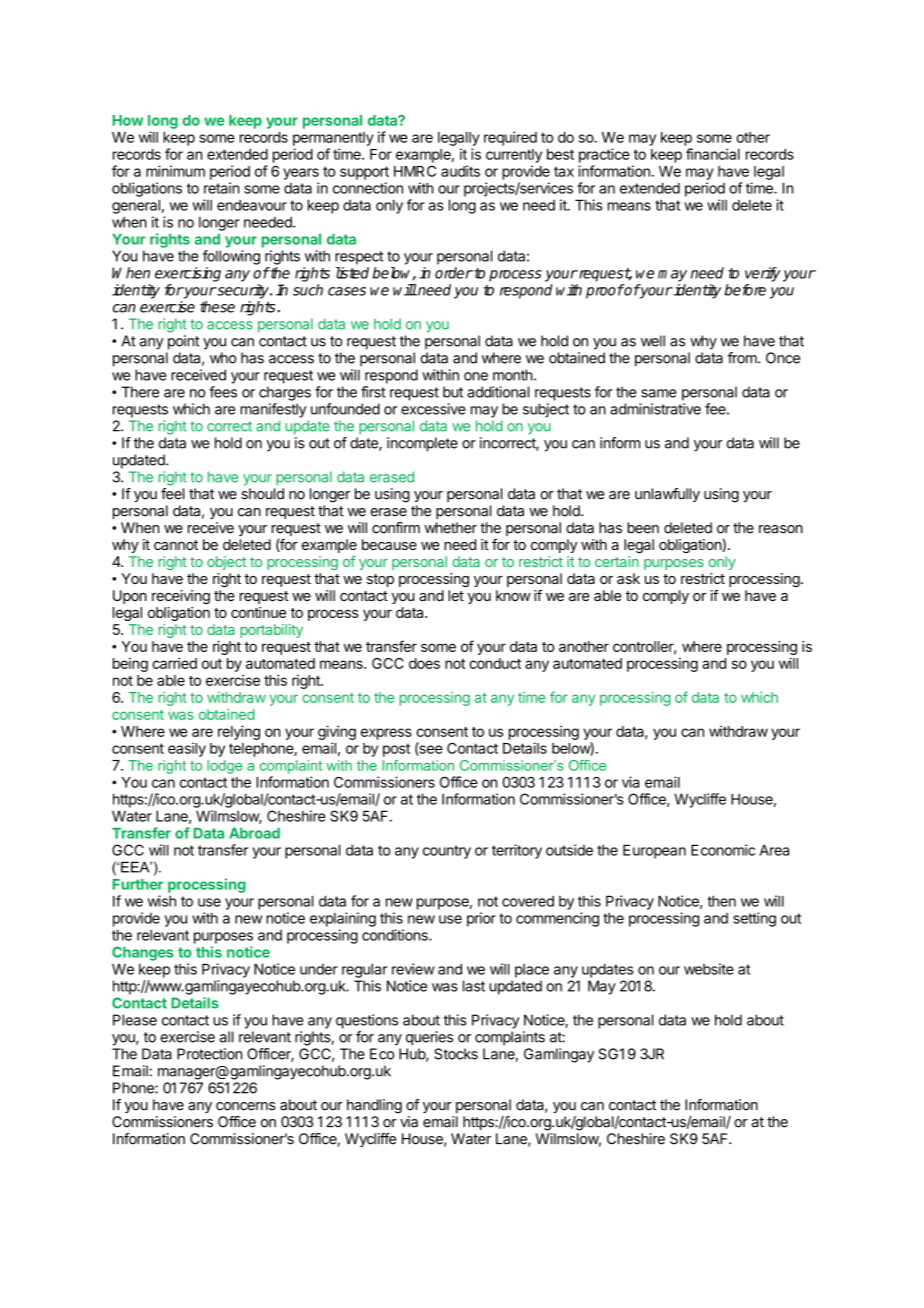 The width and height of the document is (924, 1308). I want to click on website, so click(709, 969).
